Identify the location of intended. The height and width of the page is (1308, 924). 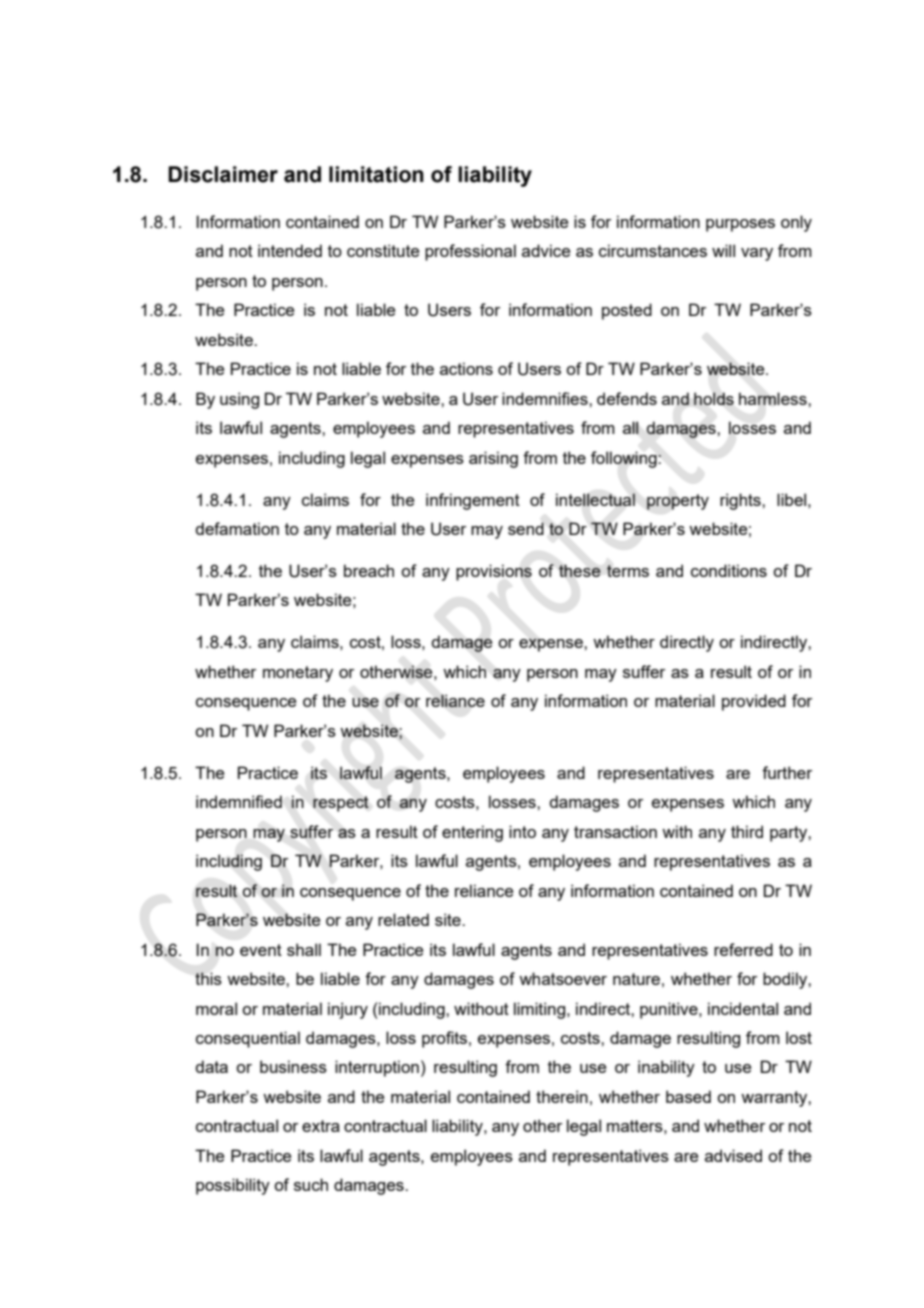
(290, 250).
